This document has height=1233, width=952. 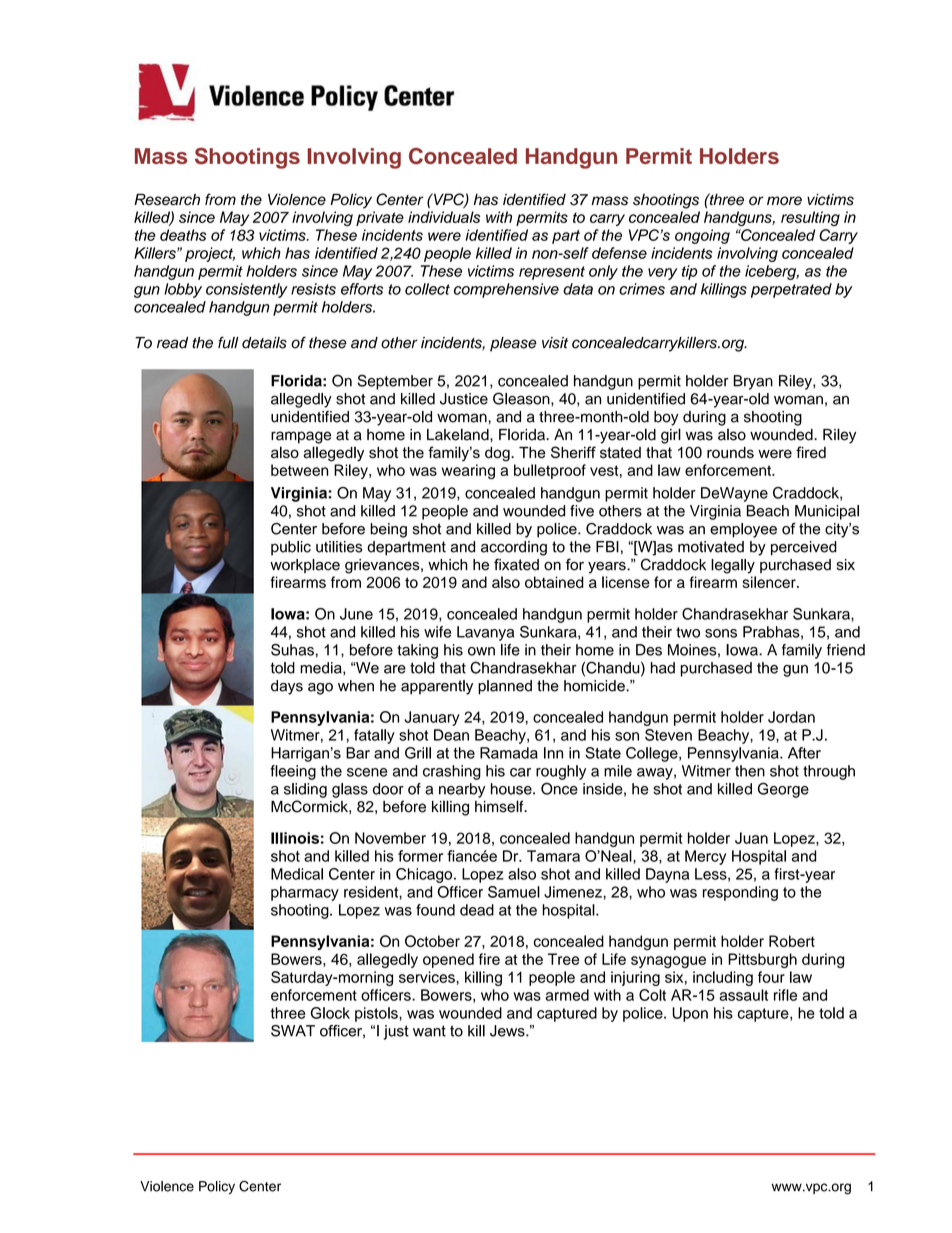 I want to click on Gleason, so click(x=522, y=398).
